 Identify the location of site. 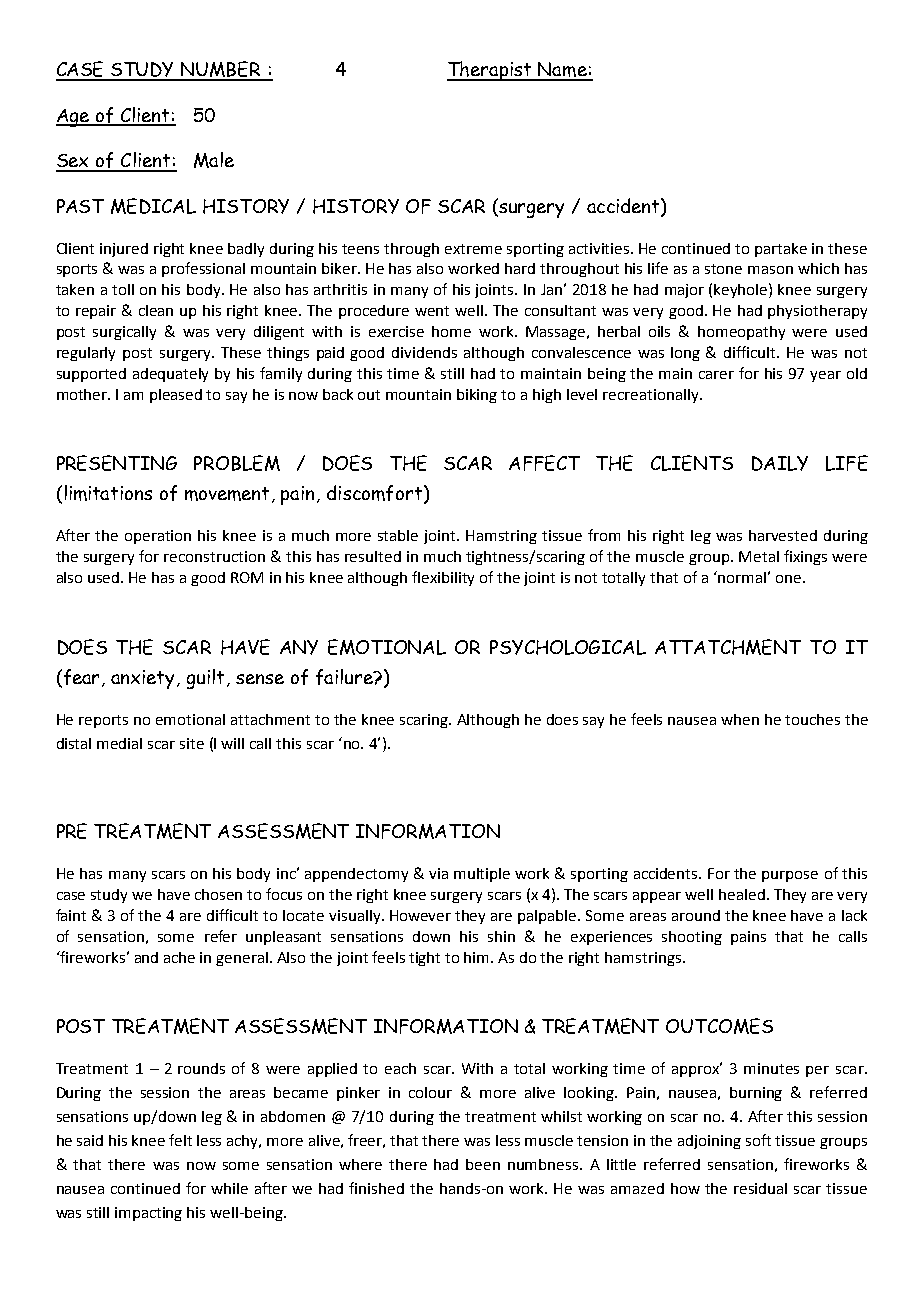
(192, 743).
